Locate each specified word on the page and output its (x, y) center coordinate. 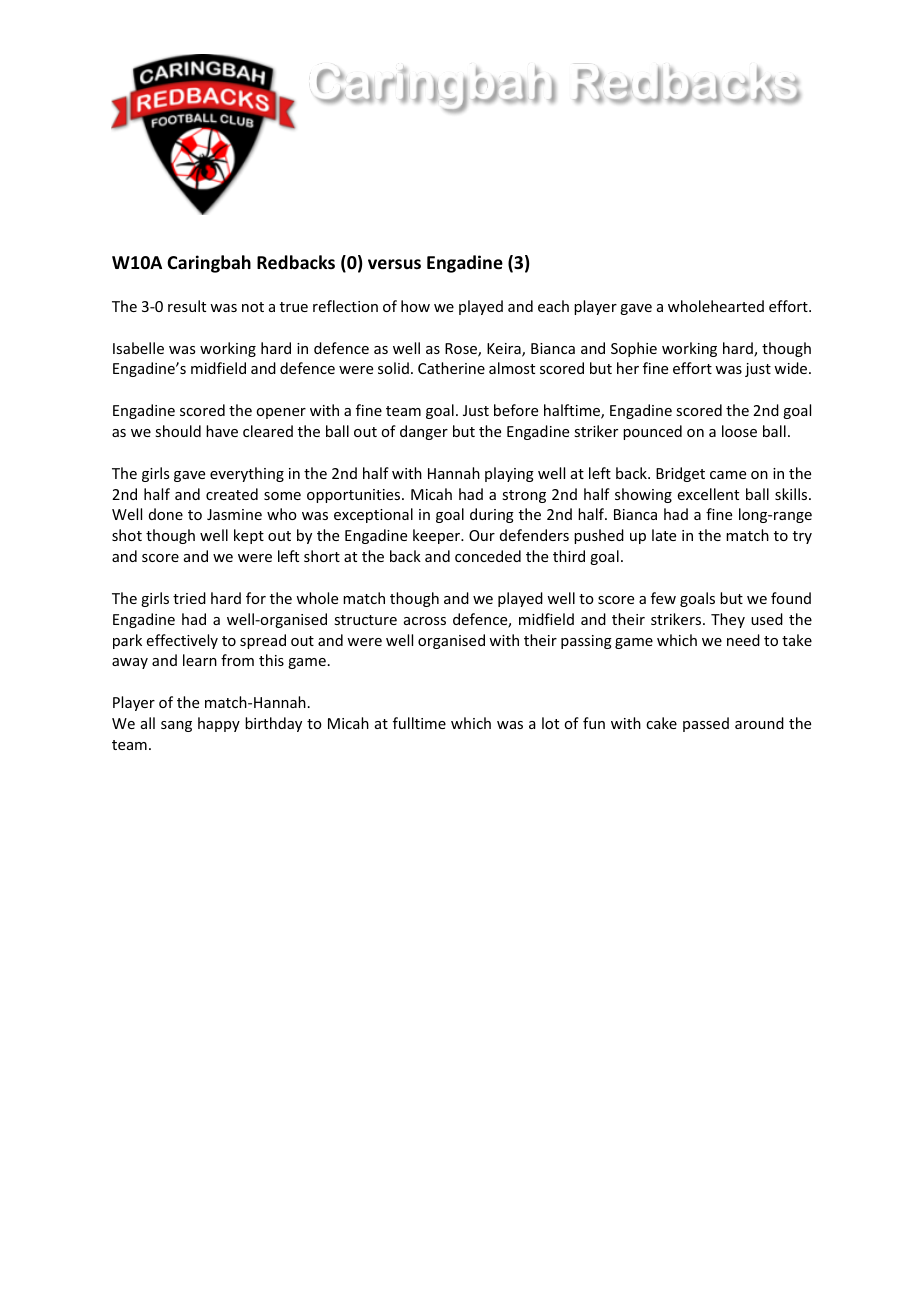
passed (706, 724)
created (232, 494)
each (553, 306)
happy (219, 724)
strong (524, 496)
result (187, 306)
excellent (708, 494)
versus (394, 264)
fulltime (419, 723)
